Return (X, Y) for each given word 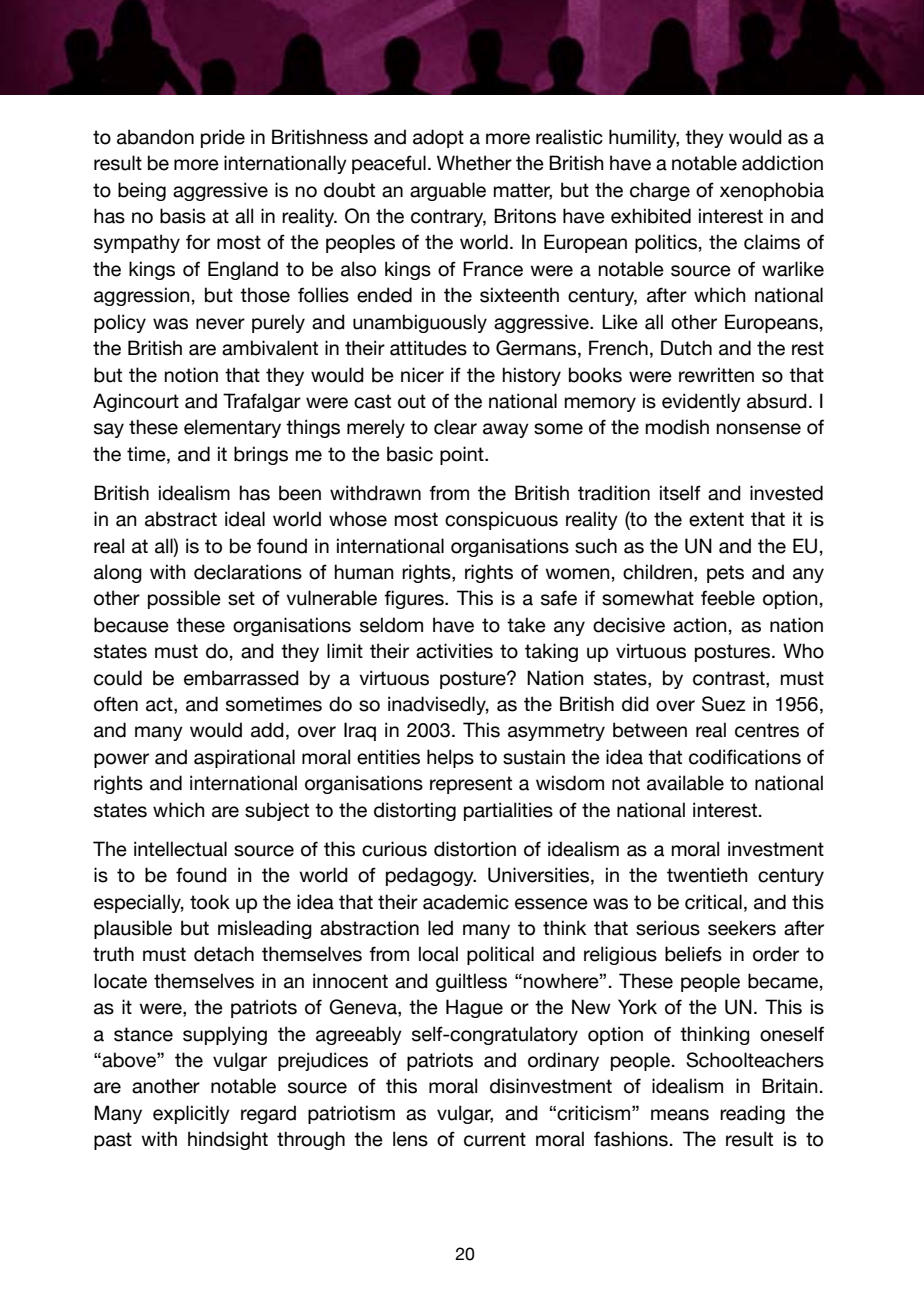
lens (410, 1139)
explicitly (191, 1114)
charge (660, 191)
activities (454, 651)
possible (184, 599)
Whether (474, 163)
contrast (730, 678)
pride (223, 138)
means (680, 1115)
